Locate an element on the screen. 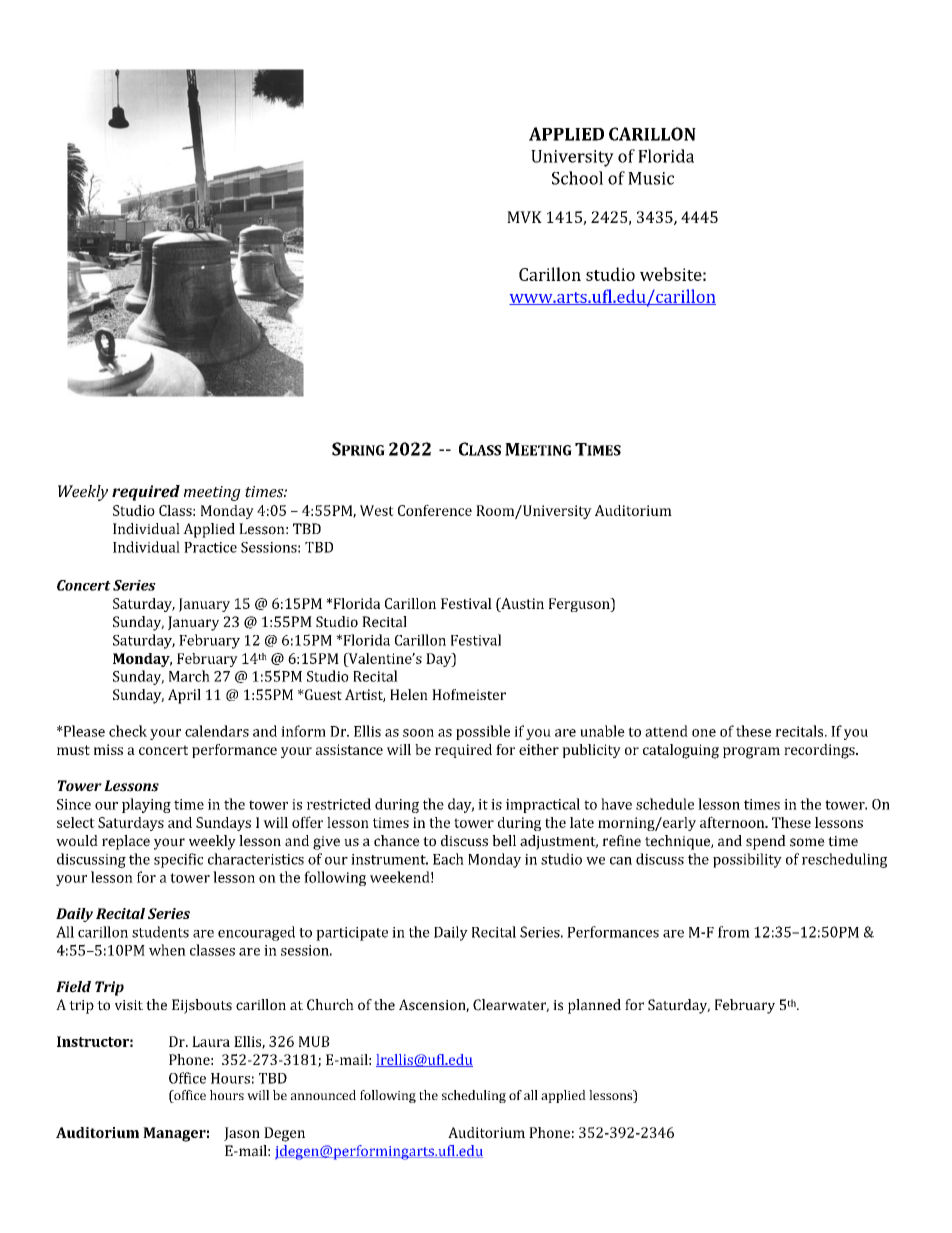 This screenshot has height=1233, width=952. announced is located at coordinates (323, 1095).
